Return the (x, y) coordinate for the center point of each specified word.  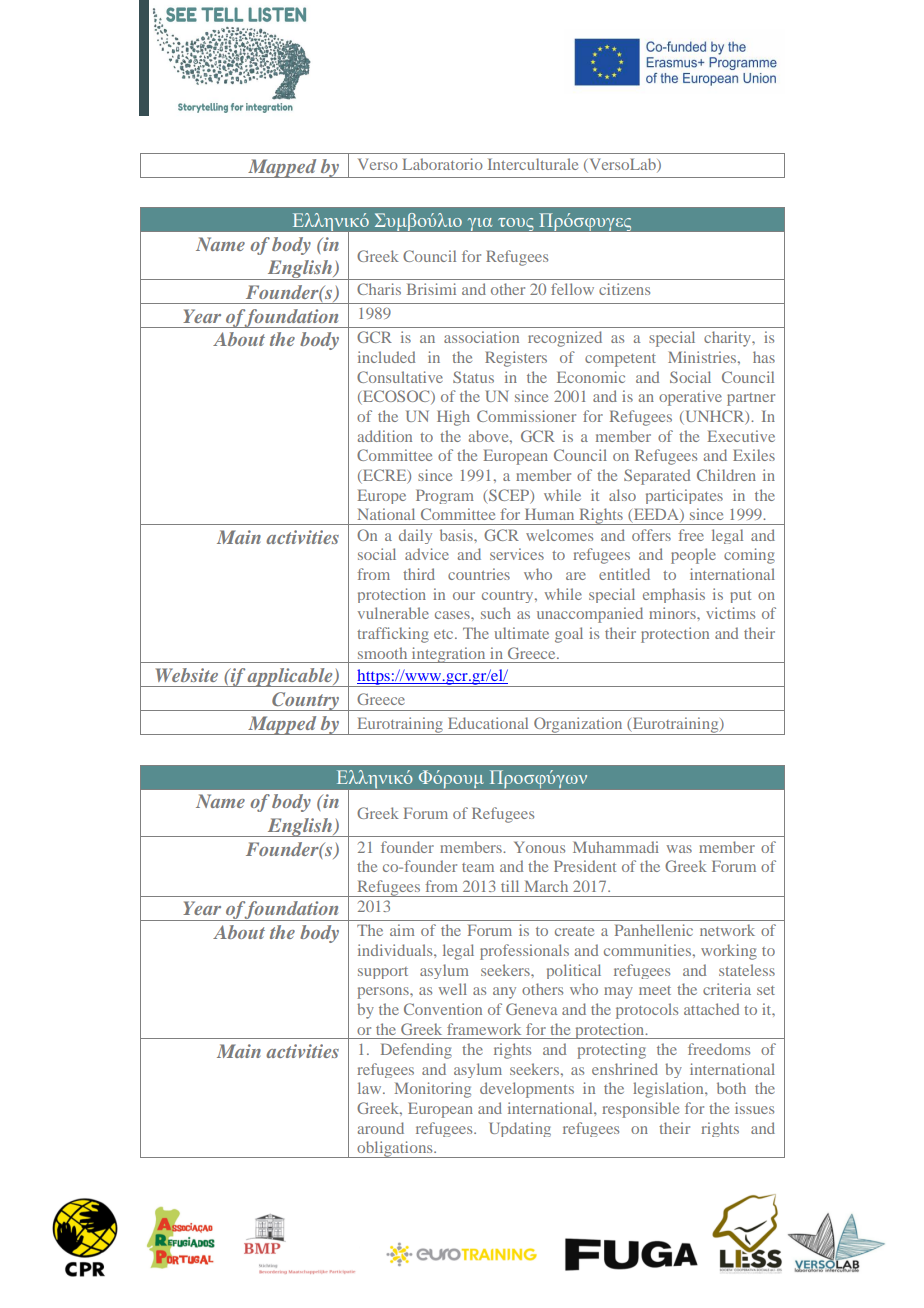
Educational (488, 723)
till (510, 886)
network (727, 930)
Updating (520, 1129)
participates (684, 496)
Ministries (703, 357)
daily (415, 536)
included (386, 357)
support (383, 973)
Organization (578, 726)
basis (457, 535)
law (371, 1088)
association (481, 337)
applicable (290, 677)
